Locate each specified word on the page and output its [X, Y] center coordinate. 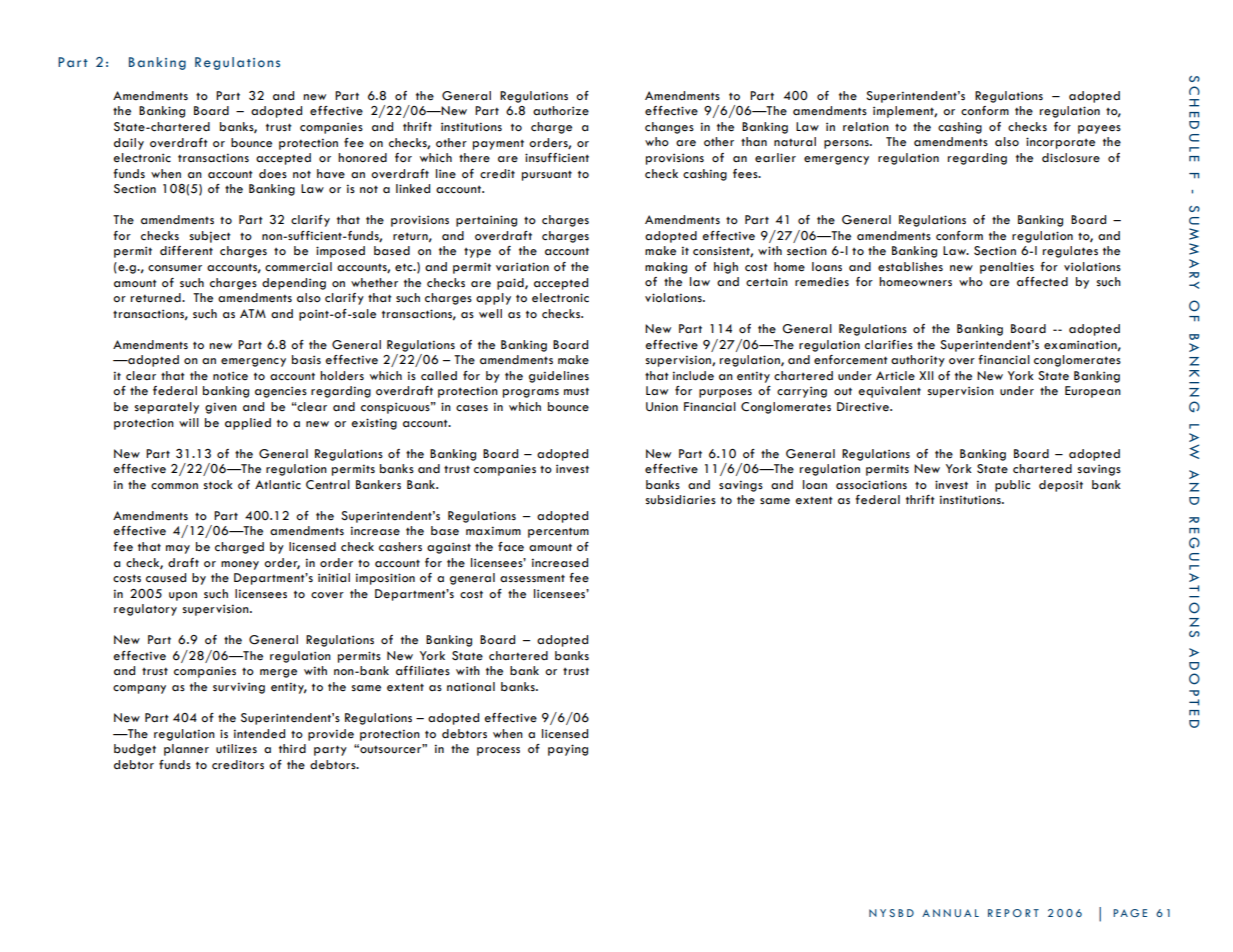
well [490, 314]
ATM [253, 313]
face [511, 547]
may [178, 549]
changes [669, 128]
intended [259, 734]
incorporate [1060, 143]
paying [568, 750]
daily [129, 144]
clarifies [889, 345]
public [1012, 486]
